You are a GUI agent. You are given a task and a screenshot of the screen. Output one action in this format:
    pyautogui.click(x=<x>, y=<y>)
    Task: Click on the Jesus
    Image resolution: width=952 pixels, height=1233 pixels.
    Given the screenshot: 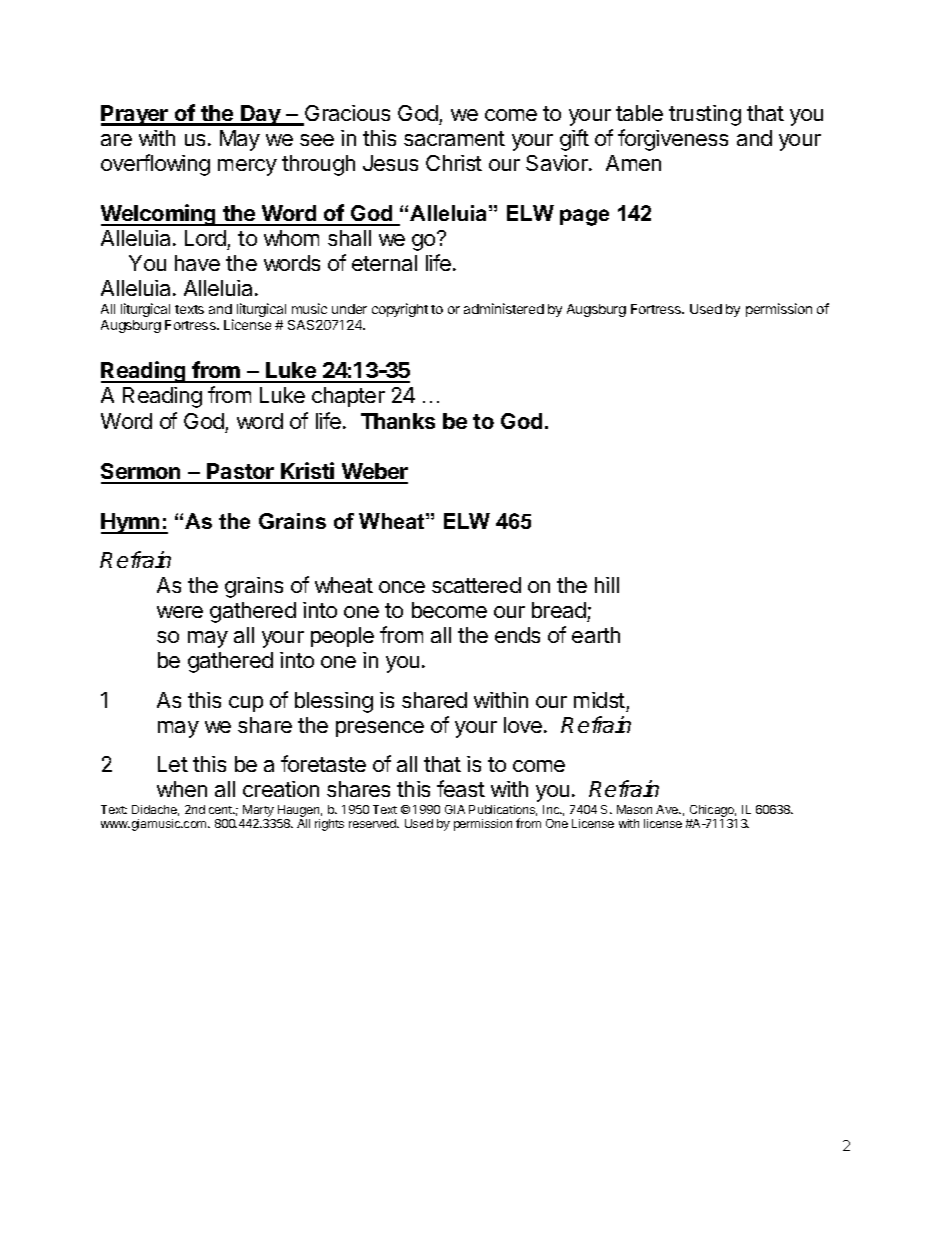 What is the action you would take?
    pyautogui.click(x=390, y=163)
